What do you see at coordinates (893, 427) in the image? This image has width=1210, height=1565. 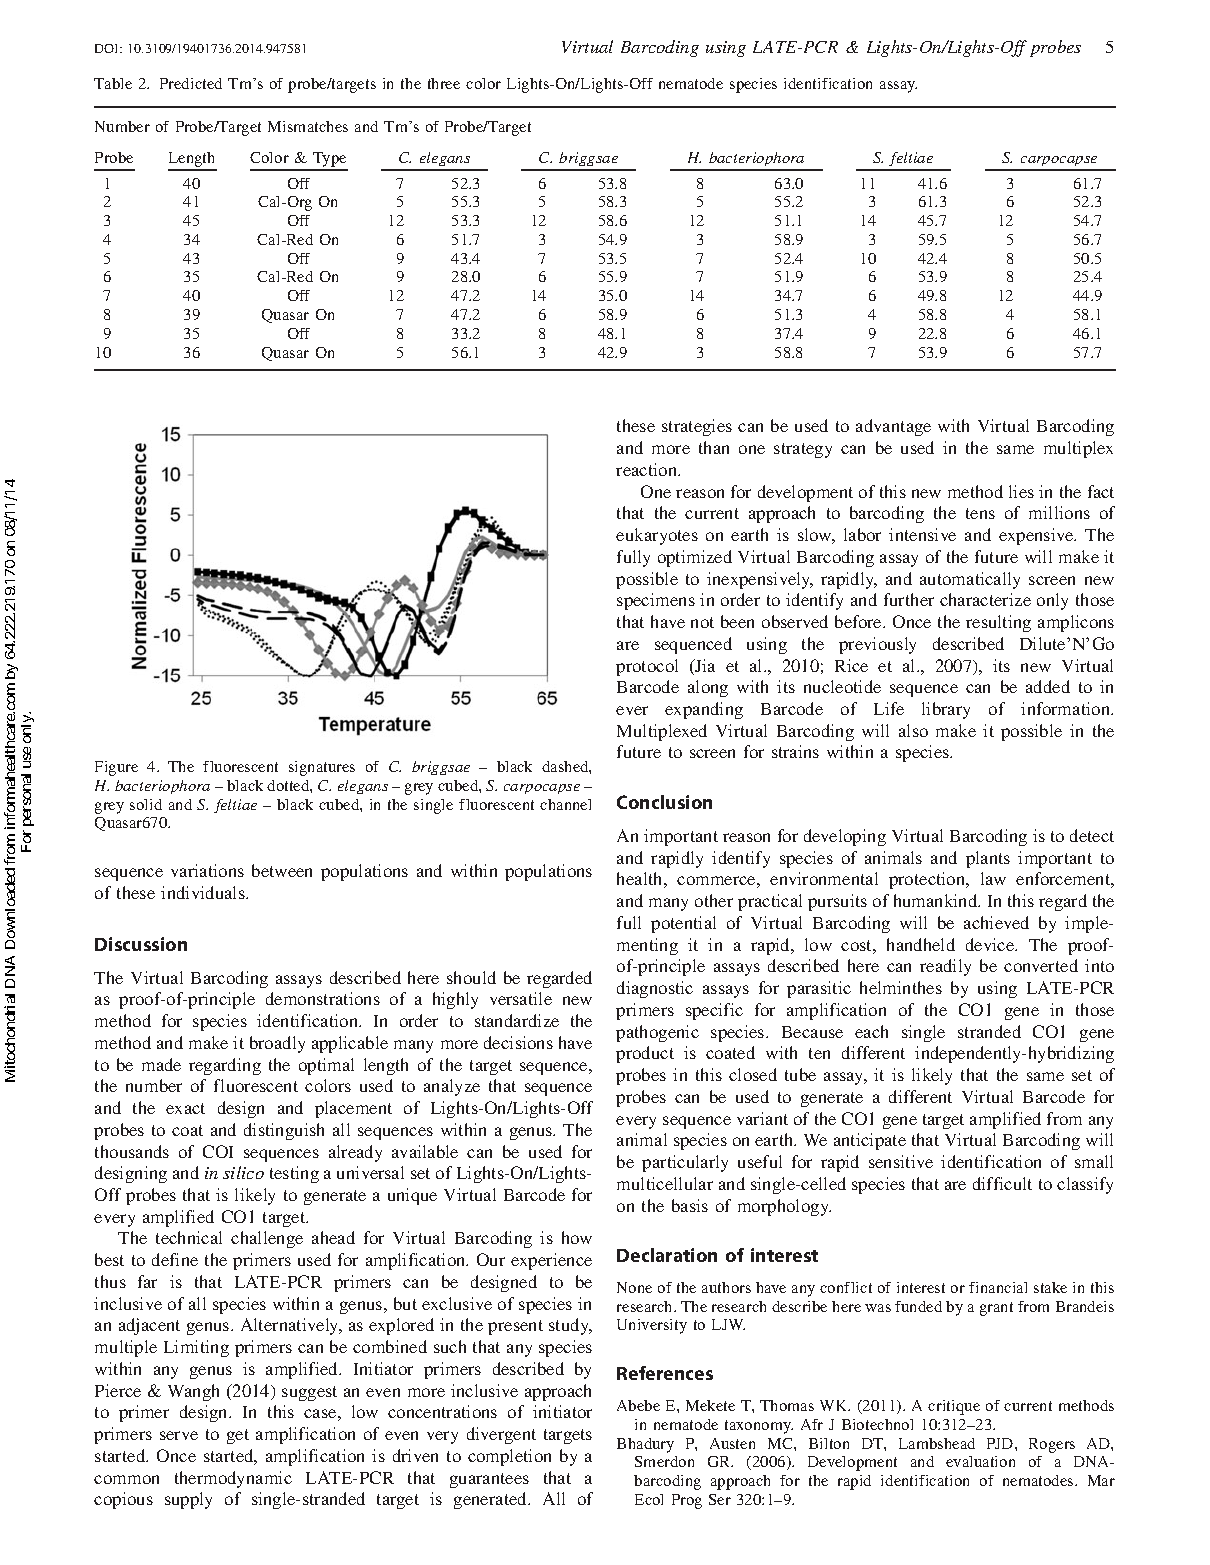 I see `advantage` at bounding box center [893, 427].
